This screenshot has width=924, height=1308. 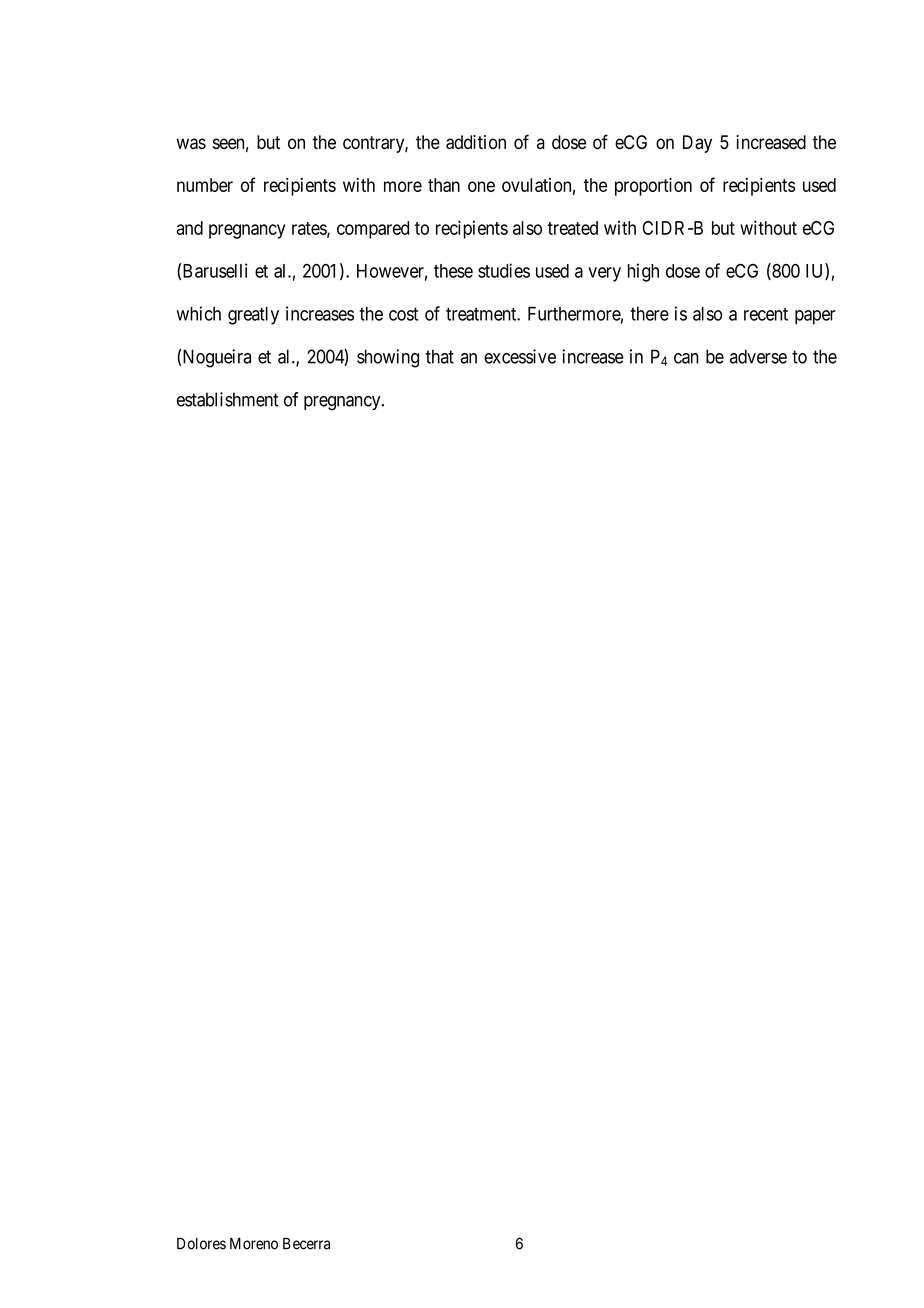 I want to click on adverse, so click(x=758, y=356).
